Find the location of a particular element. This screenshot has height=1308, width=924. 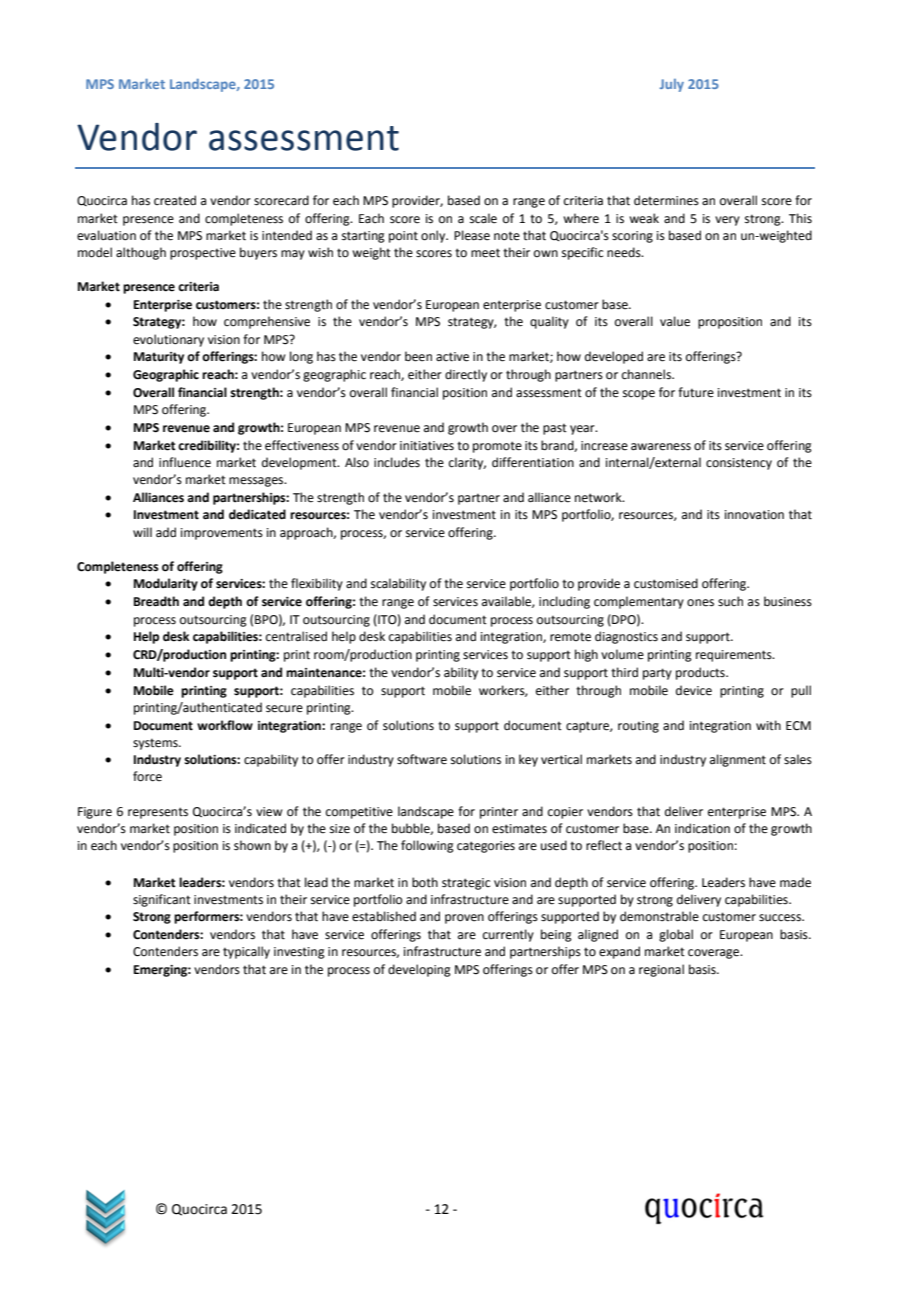

Breadth is located at coordinates (156, 601).
